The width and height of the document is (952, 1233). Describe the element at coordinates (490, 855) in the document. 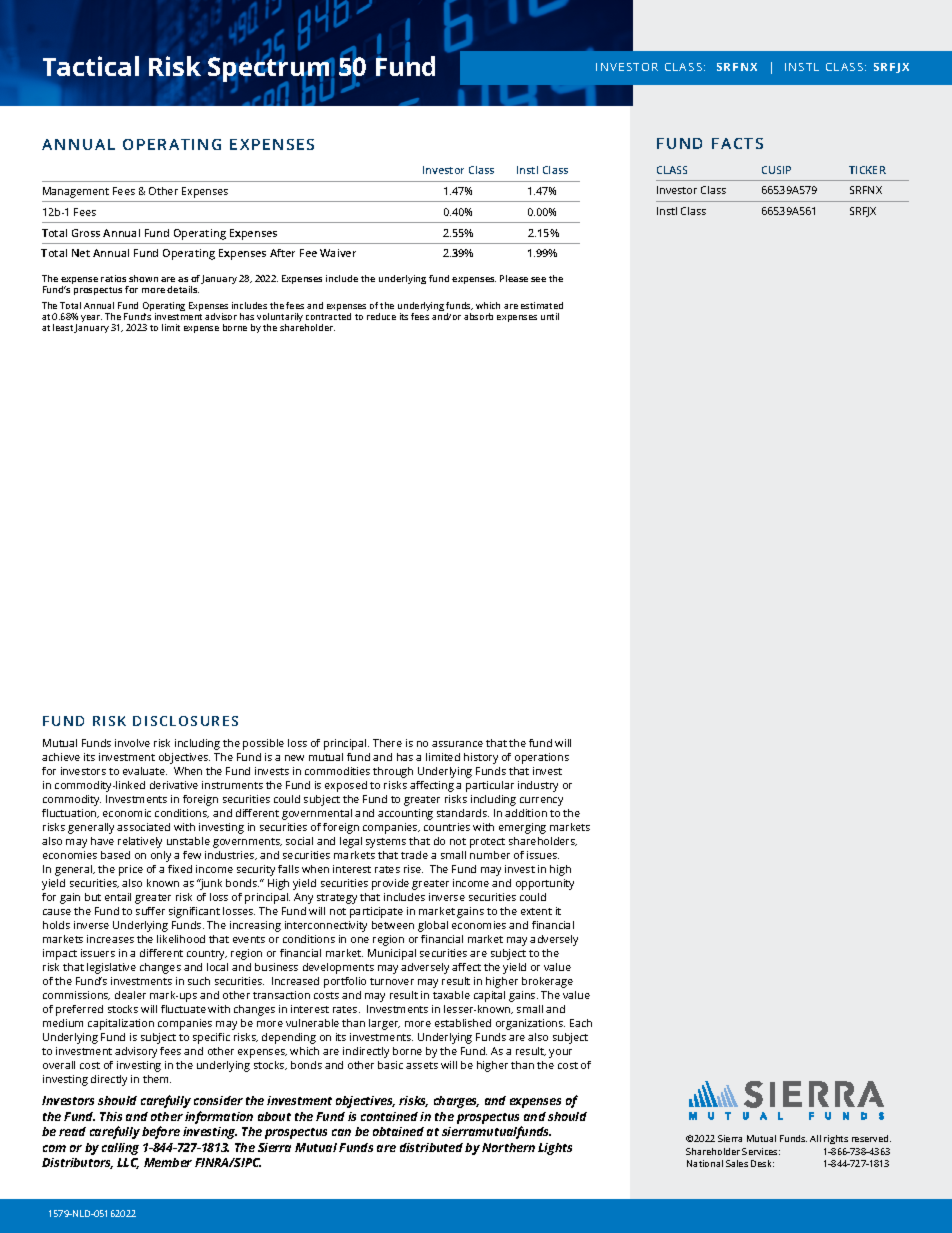

I see `number` at that location.
